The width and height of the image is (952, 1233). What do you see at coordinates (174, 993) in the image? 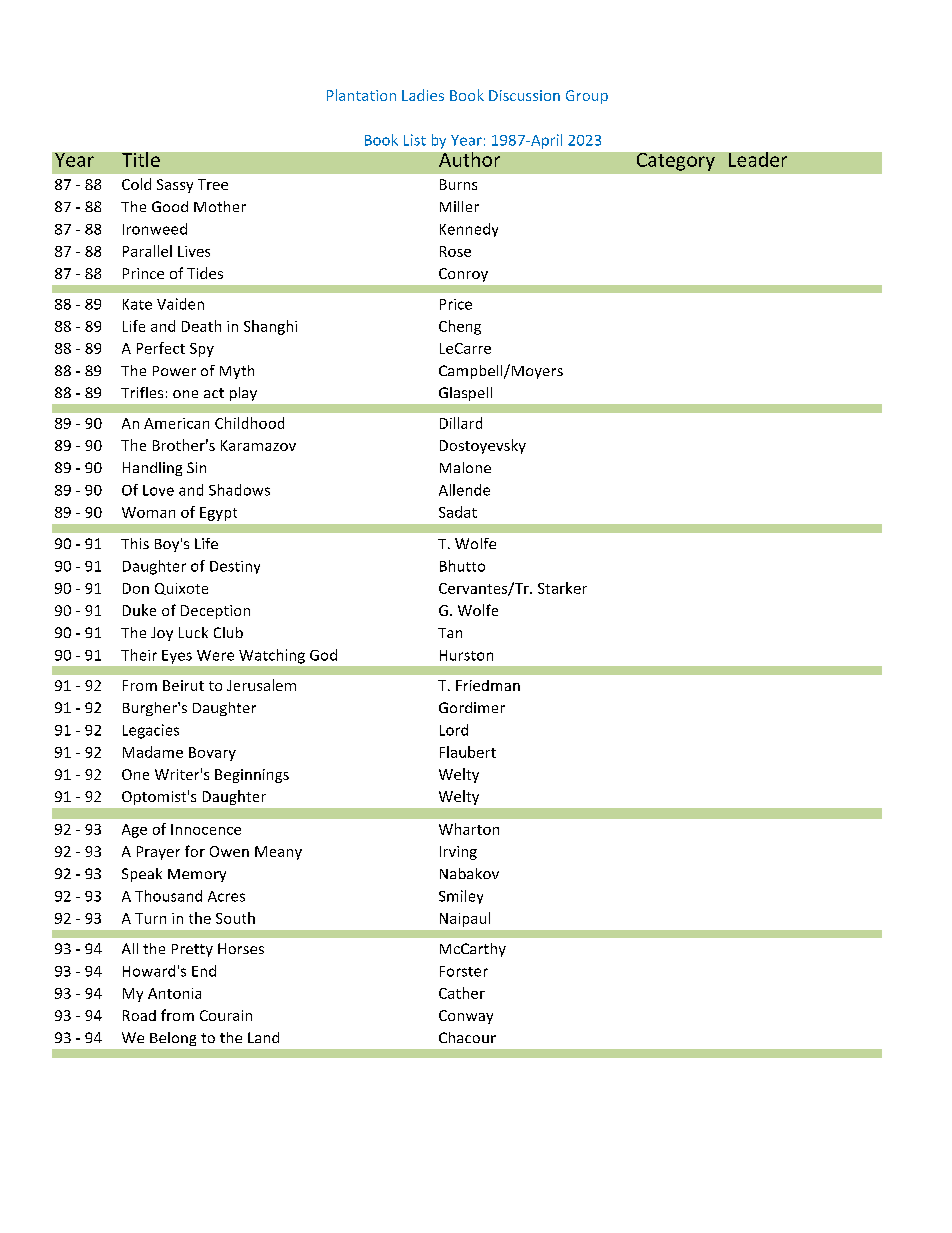
I see `Antonia` at bounding box center [174, 993].
